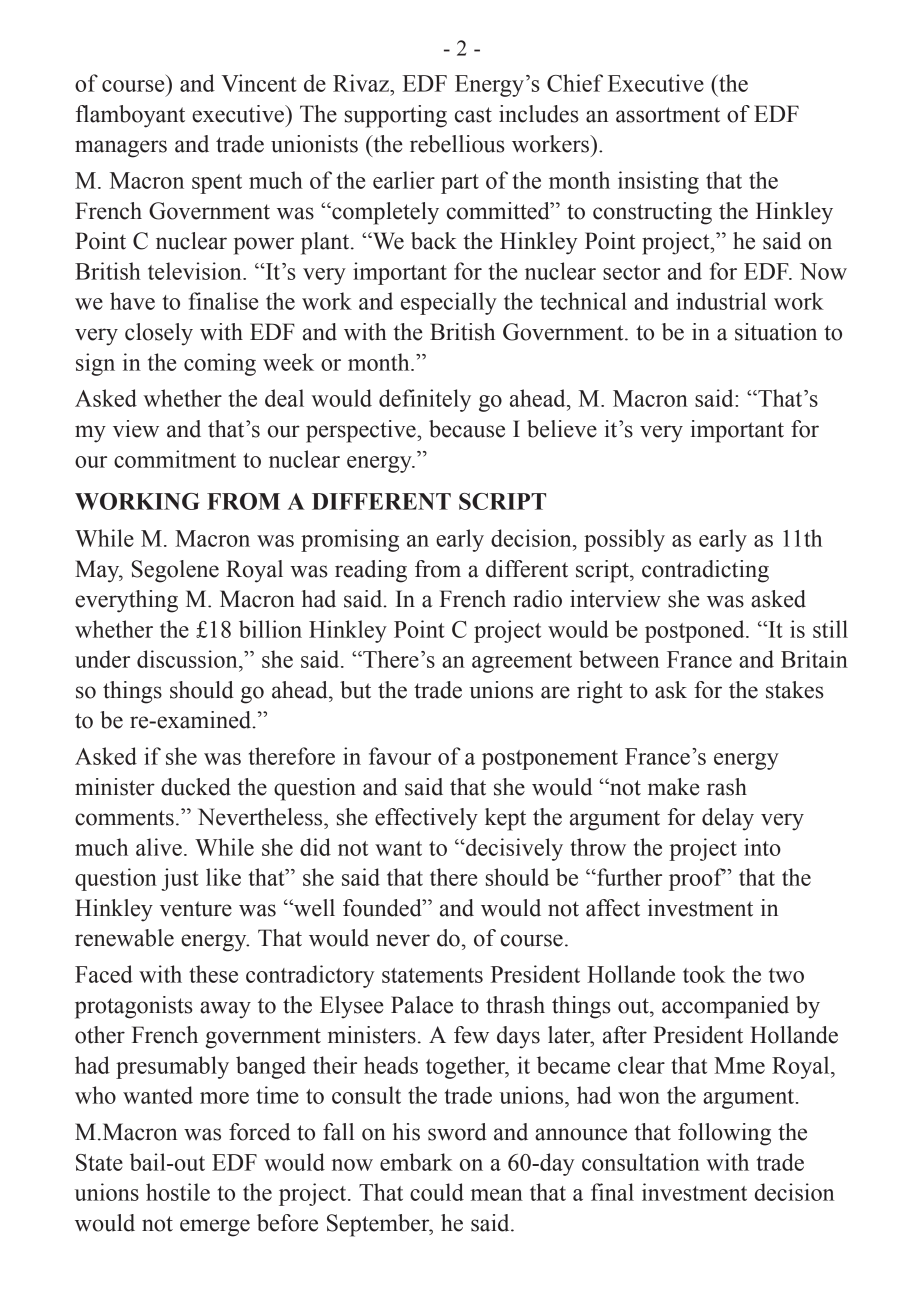 The width and height of the page is (924, 1311). Describe the element at coordinates (437, 1192) in the page. I see `could` at that location.
